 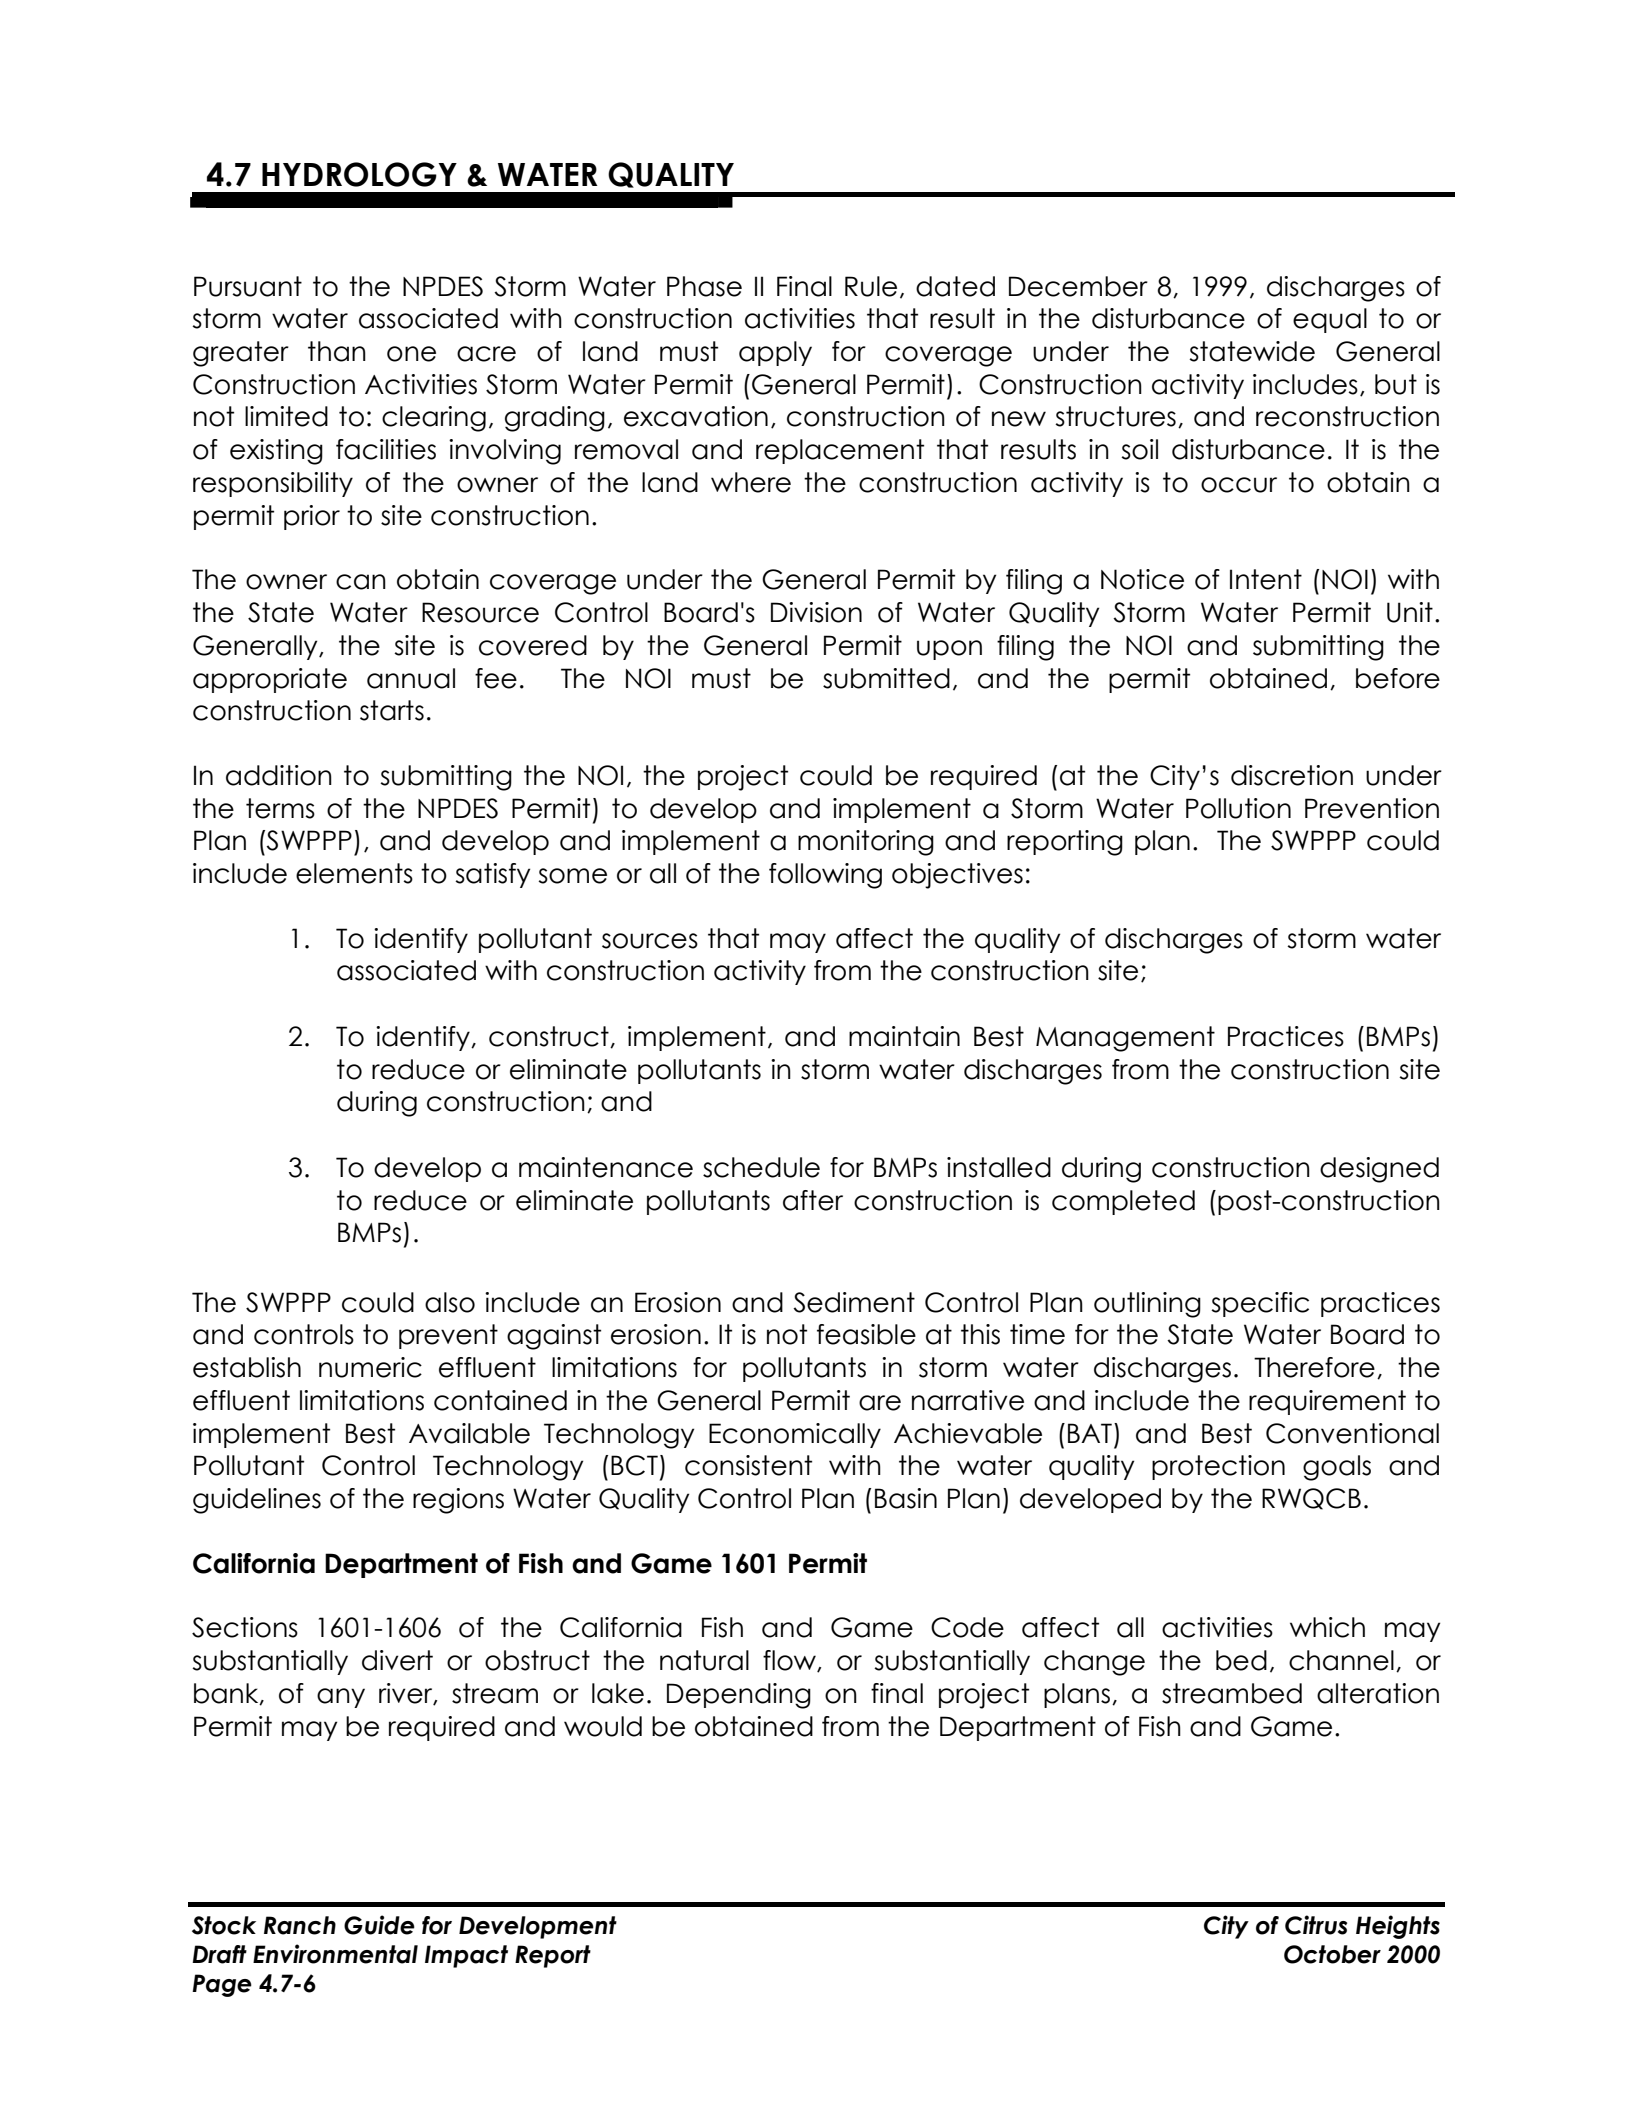 I want to click on monitoring, so click(x=866, y=843).
